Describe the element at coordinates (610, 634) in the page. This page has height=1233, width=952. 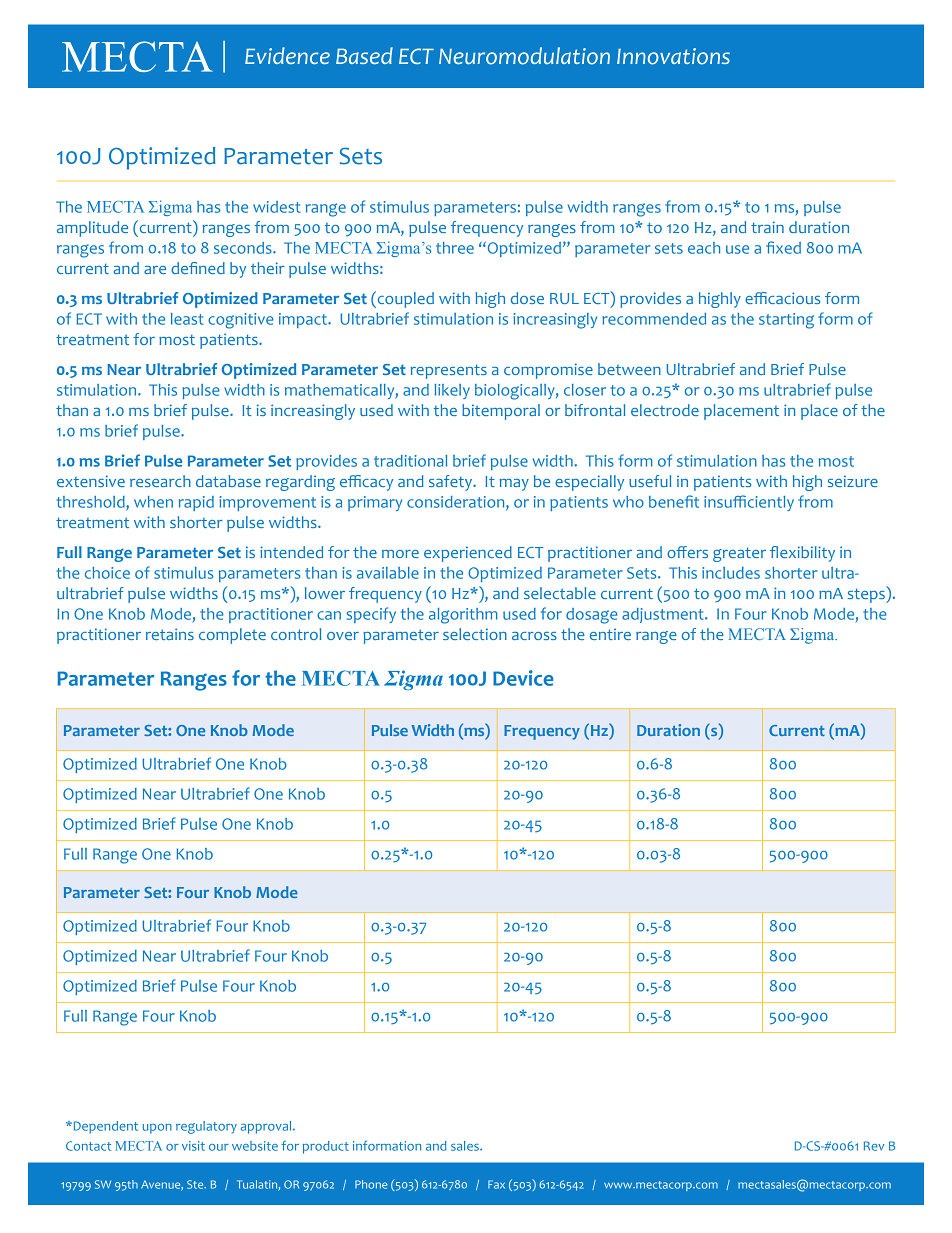
I see `entire` at that location.
